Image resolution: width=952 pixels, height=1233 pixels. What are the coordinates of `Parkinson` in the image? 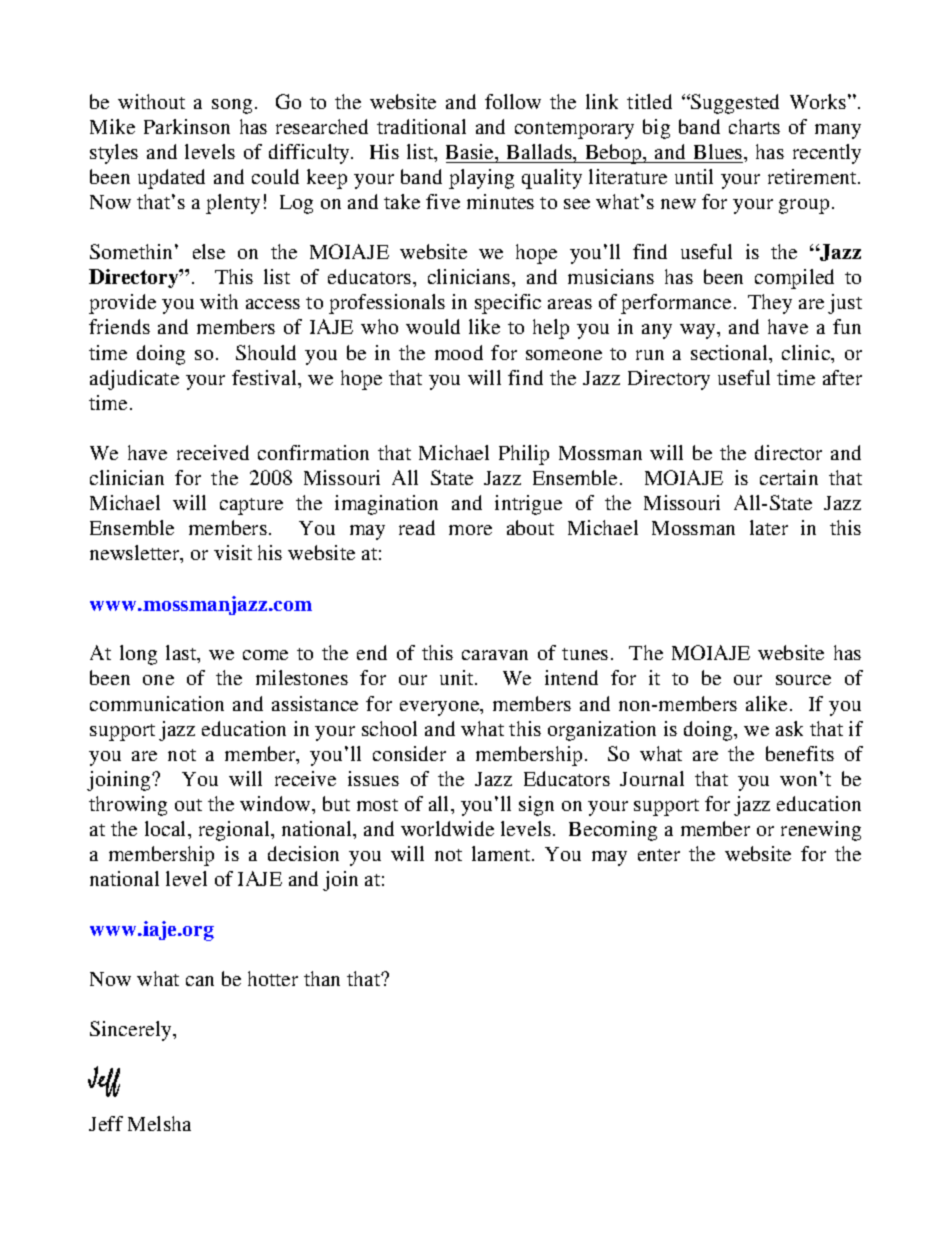 It's located at (187, 126).
